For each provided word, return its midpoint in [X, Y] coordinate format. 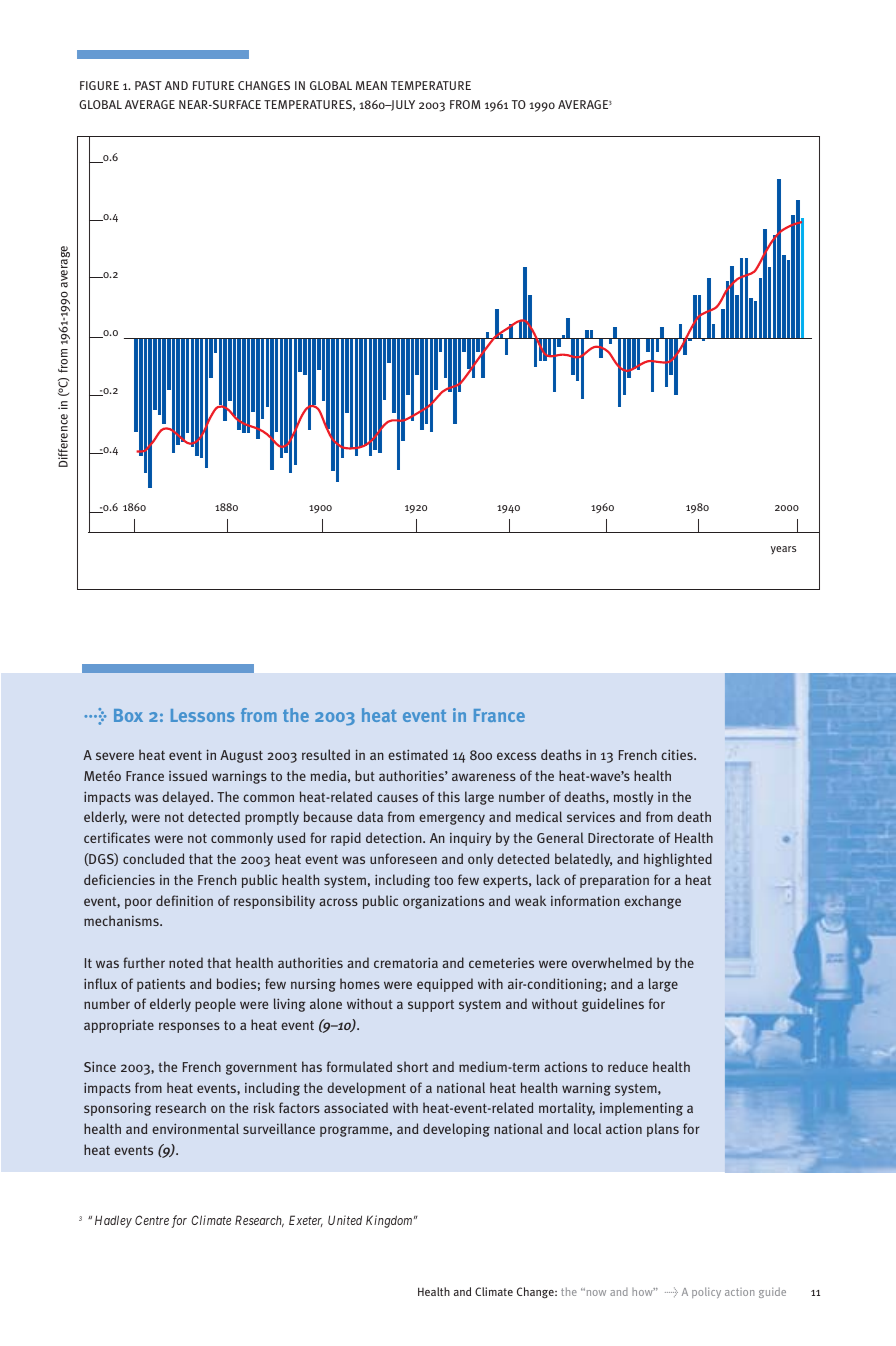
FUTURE [213, 85]
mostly [633, 798]
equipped [445, 985]
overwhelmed [612, 962]
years [783, 550]
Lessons [203, 715]
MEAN [371, 85]
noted [186, 962]
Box [128, 715]
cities [678, 754]
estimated [418, 754]
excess [516, 756]
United [345, 1220]
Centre [152, 1220]
